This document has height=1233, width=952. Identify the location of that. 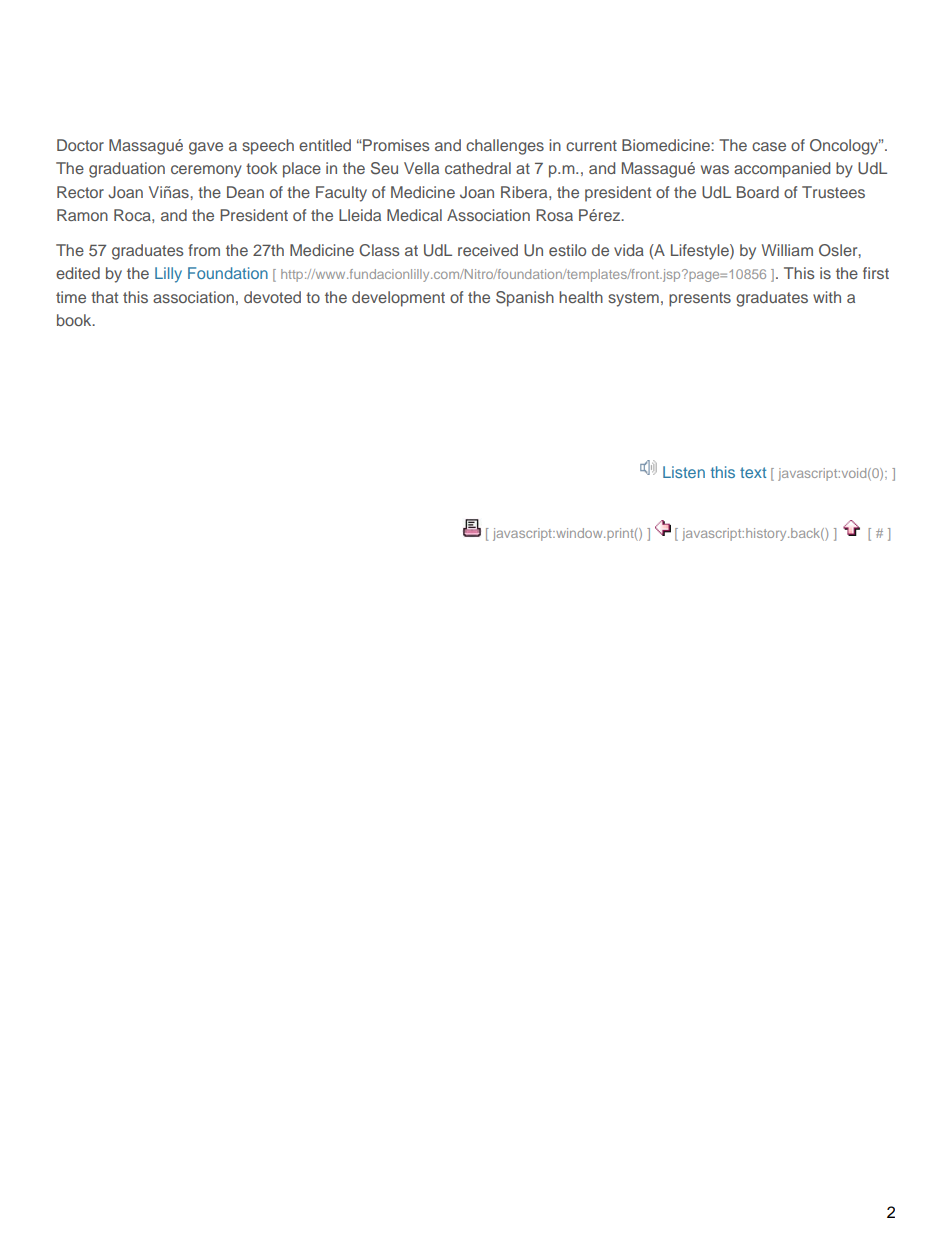
(104, 297).
